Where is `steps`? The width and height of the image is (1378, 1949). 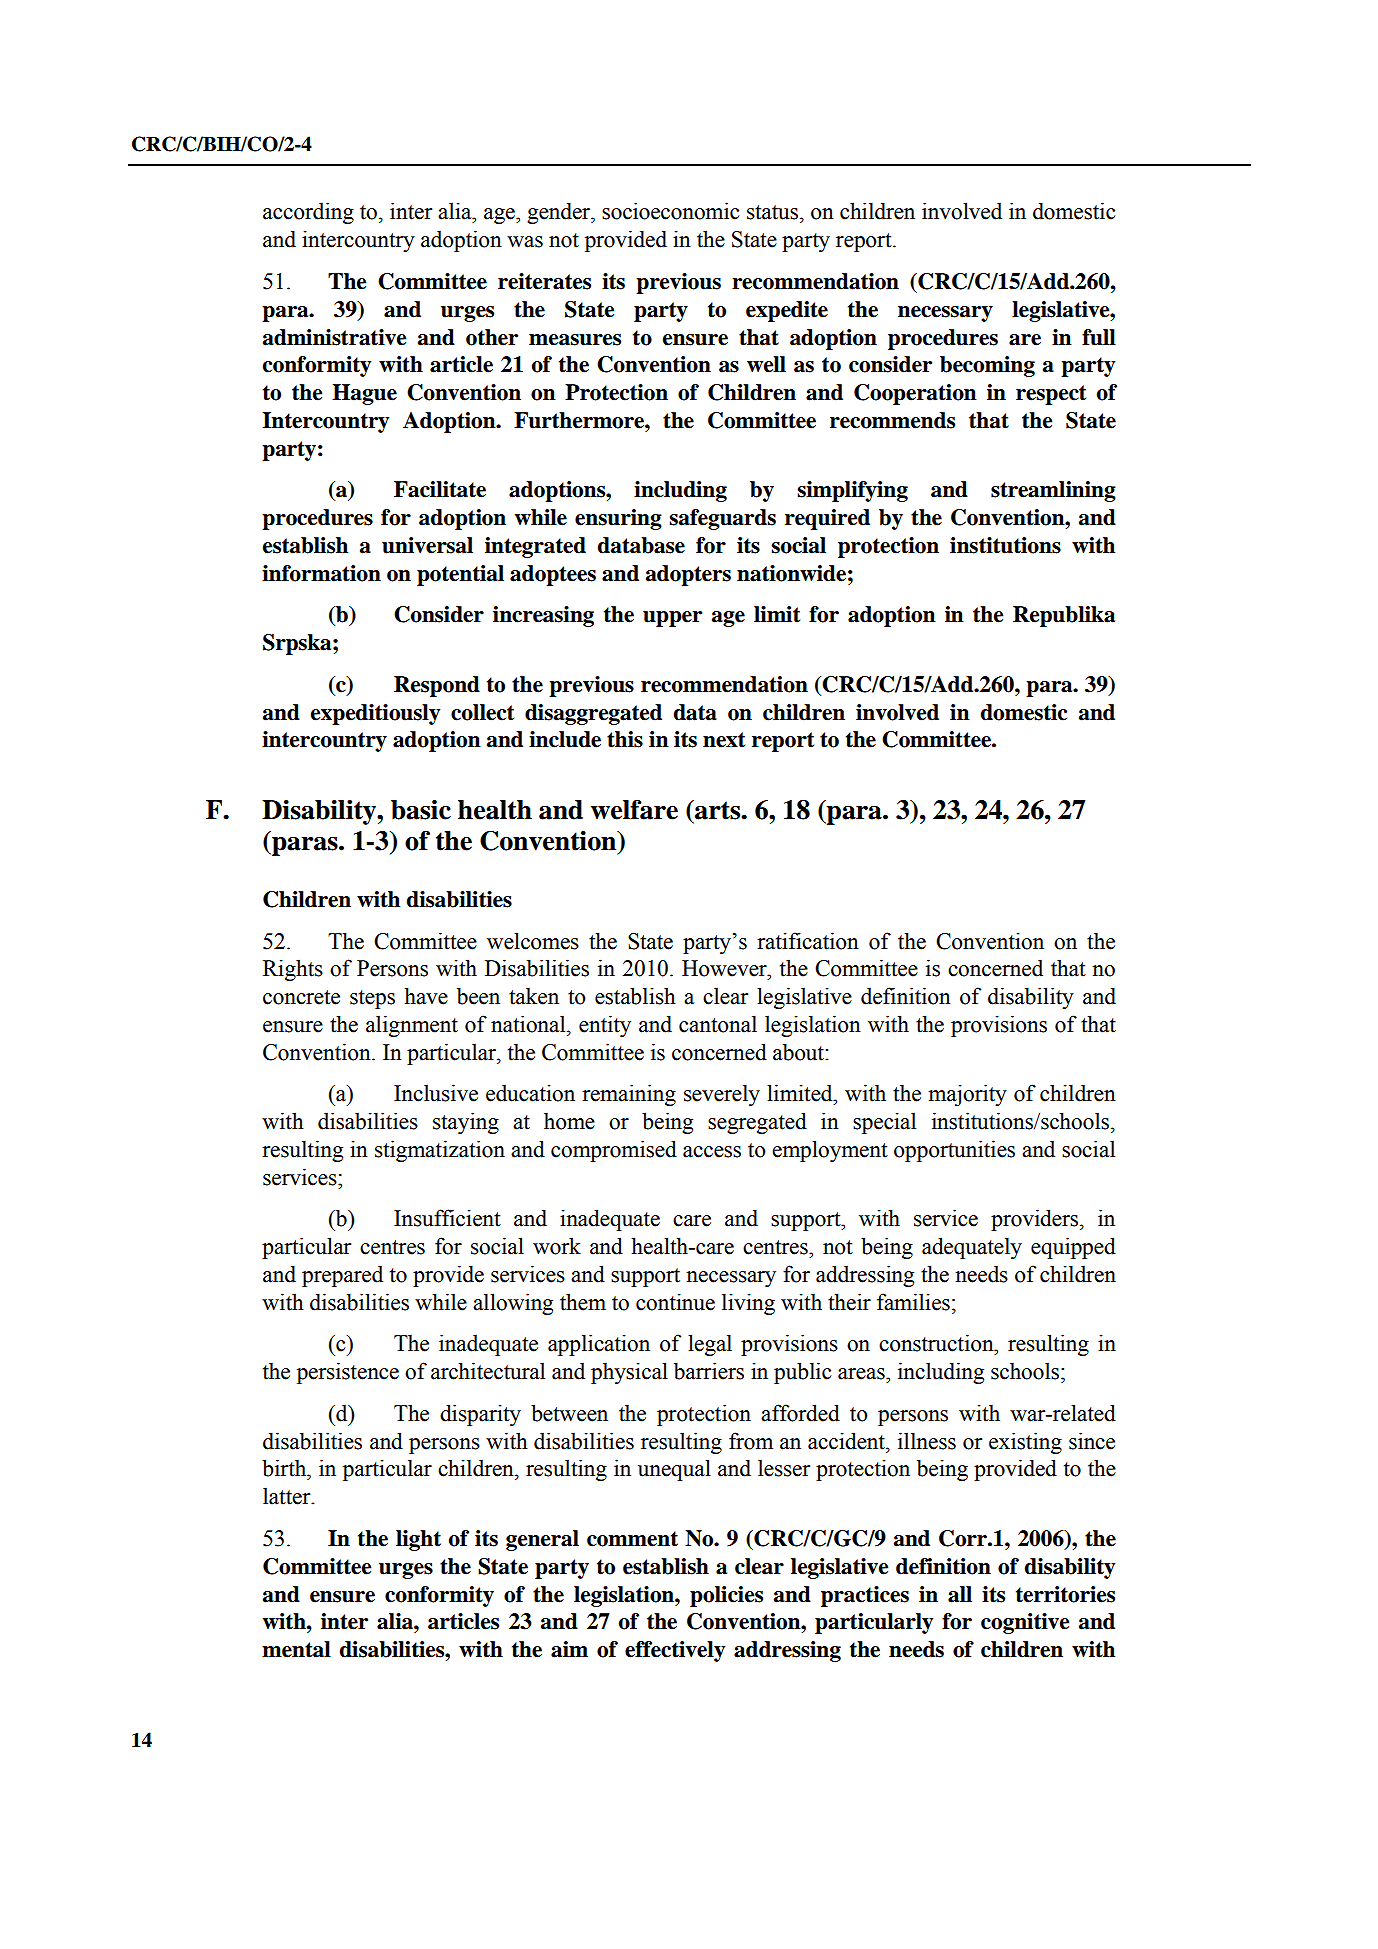
steps is located at coordinates (372, 999).
